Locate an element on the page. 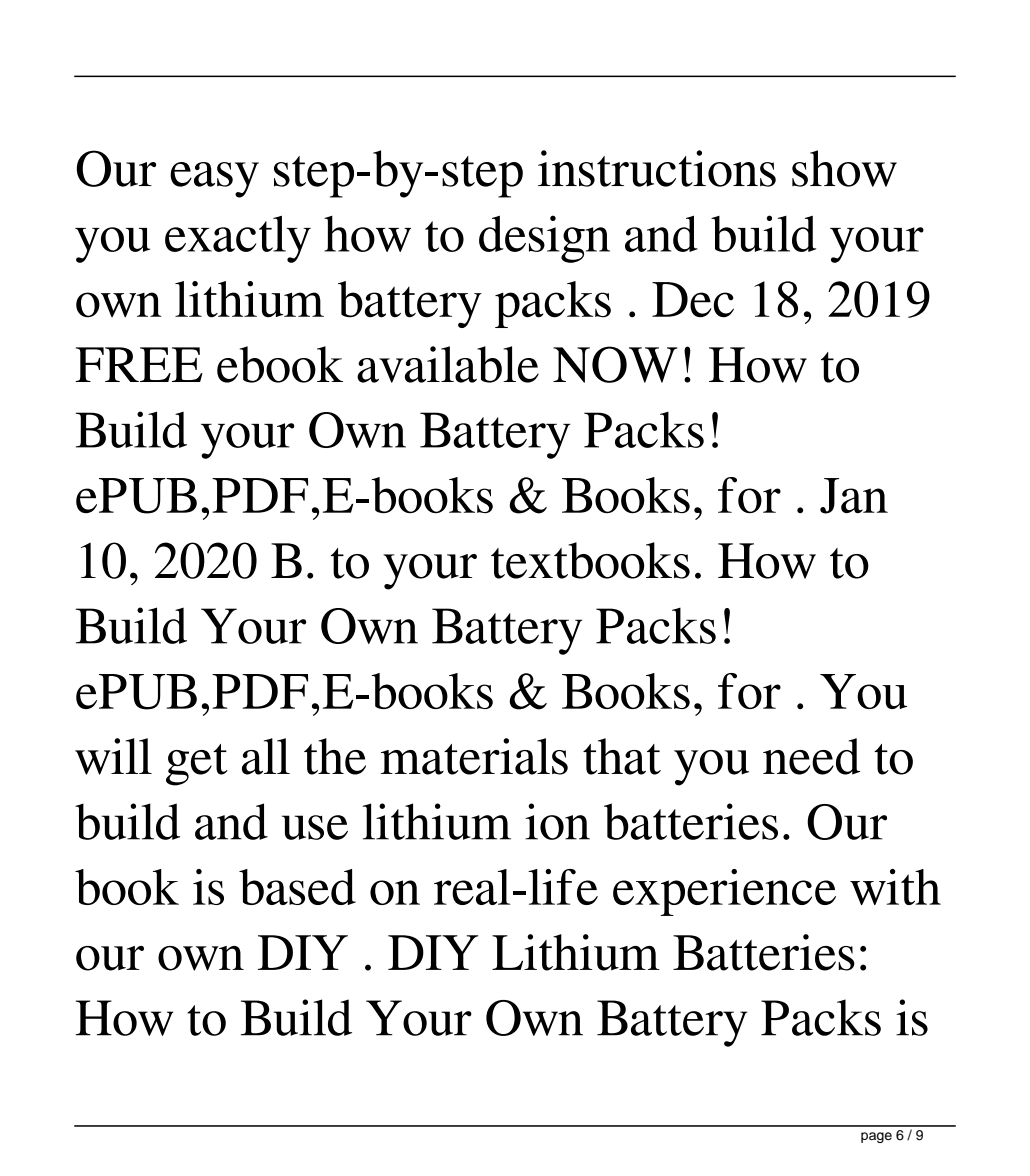 The width and height of the document is (1030, 1176). show is located at coordinates (844, 168).
